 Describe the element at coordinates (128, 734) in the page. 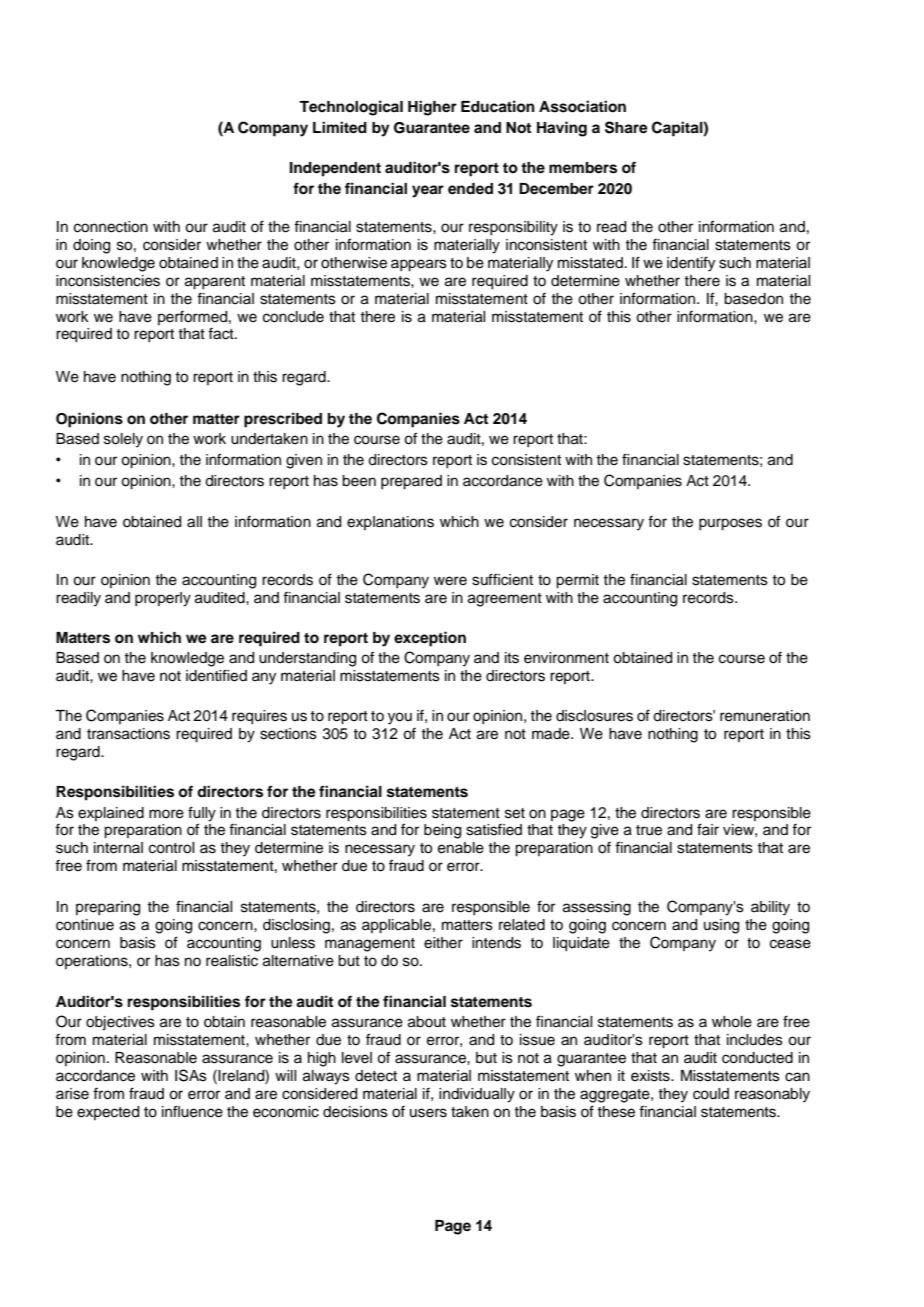

I see `transactions` at that location.
